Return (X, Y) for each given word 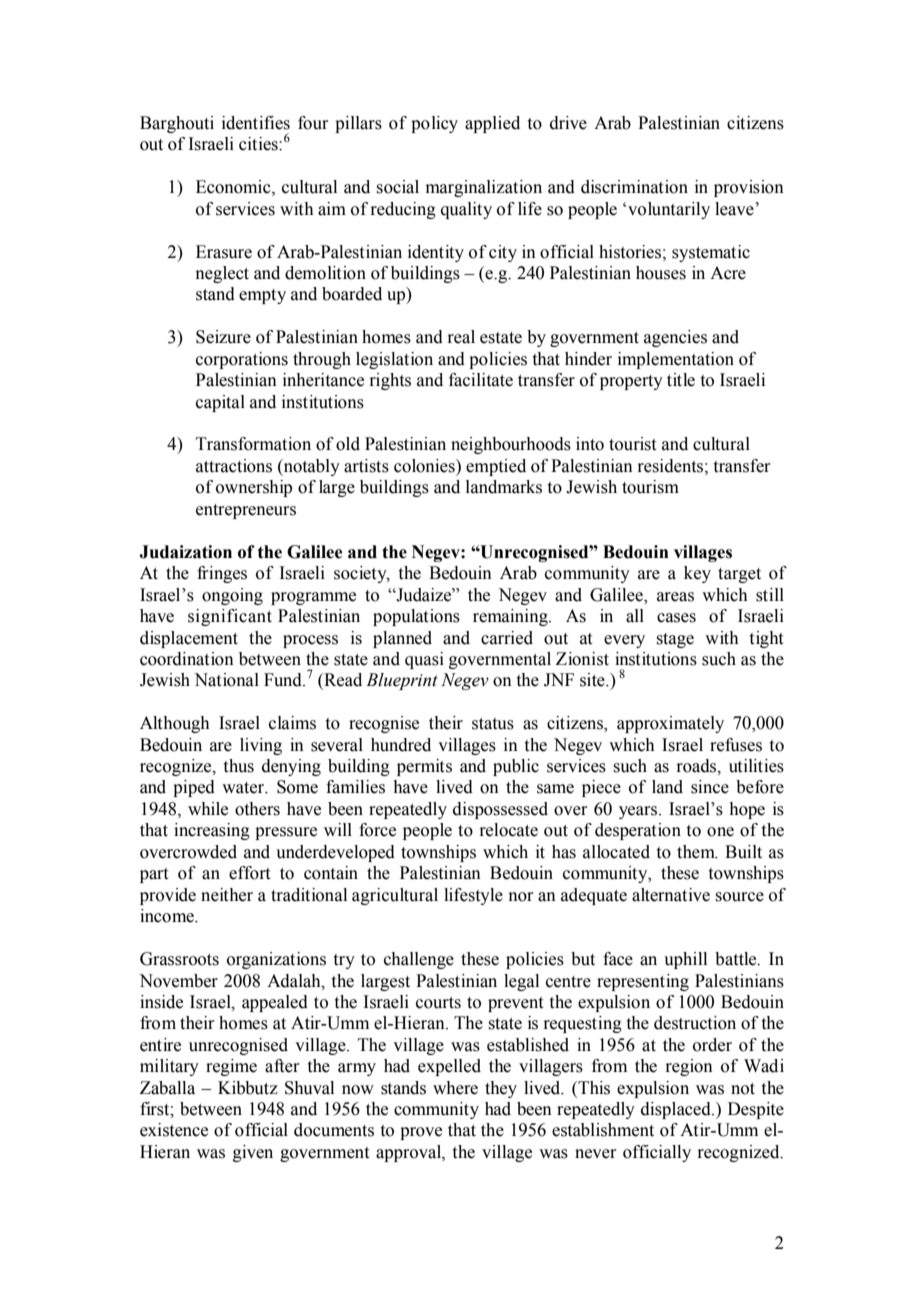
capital (220, 403)
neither (227, 895)
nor (521, 897)
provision (749, 188)
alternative (671, 895)
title (681, 380)
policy (434, 124)
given (253, 1153)
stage (675, 640)
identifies (256, 123)
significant (230, 617)
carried (507, 638)
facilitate (481, 380)
